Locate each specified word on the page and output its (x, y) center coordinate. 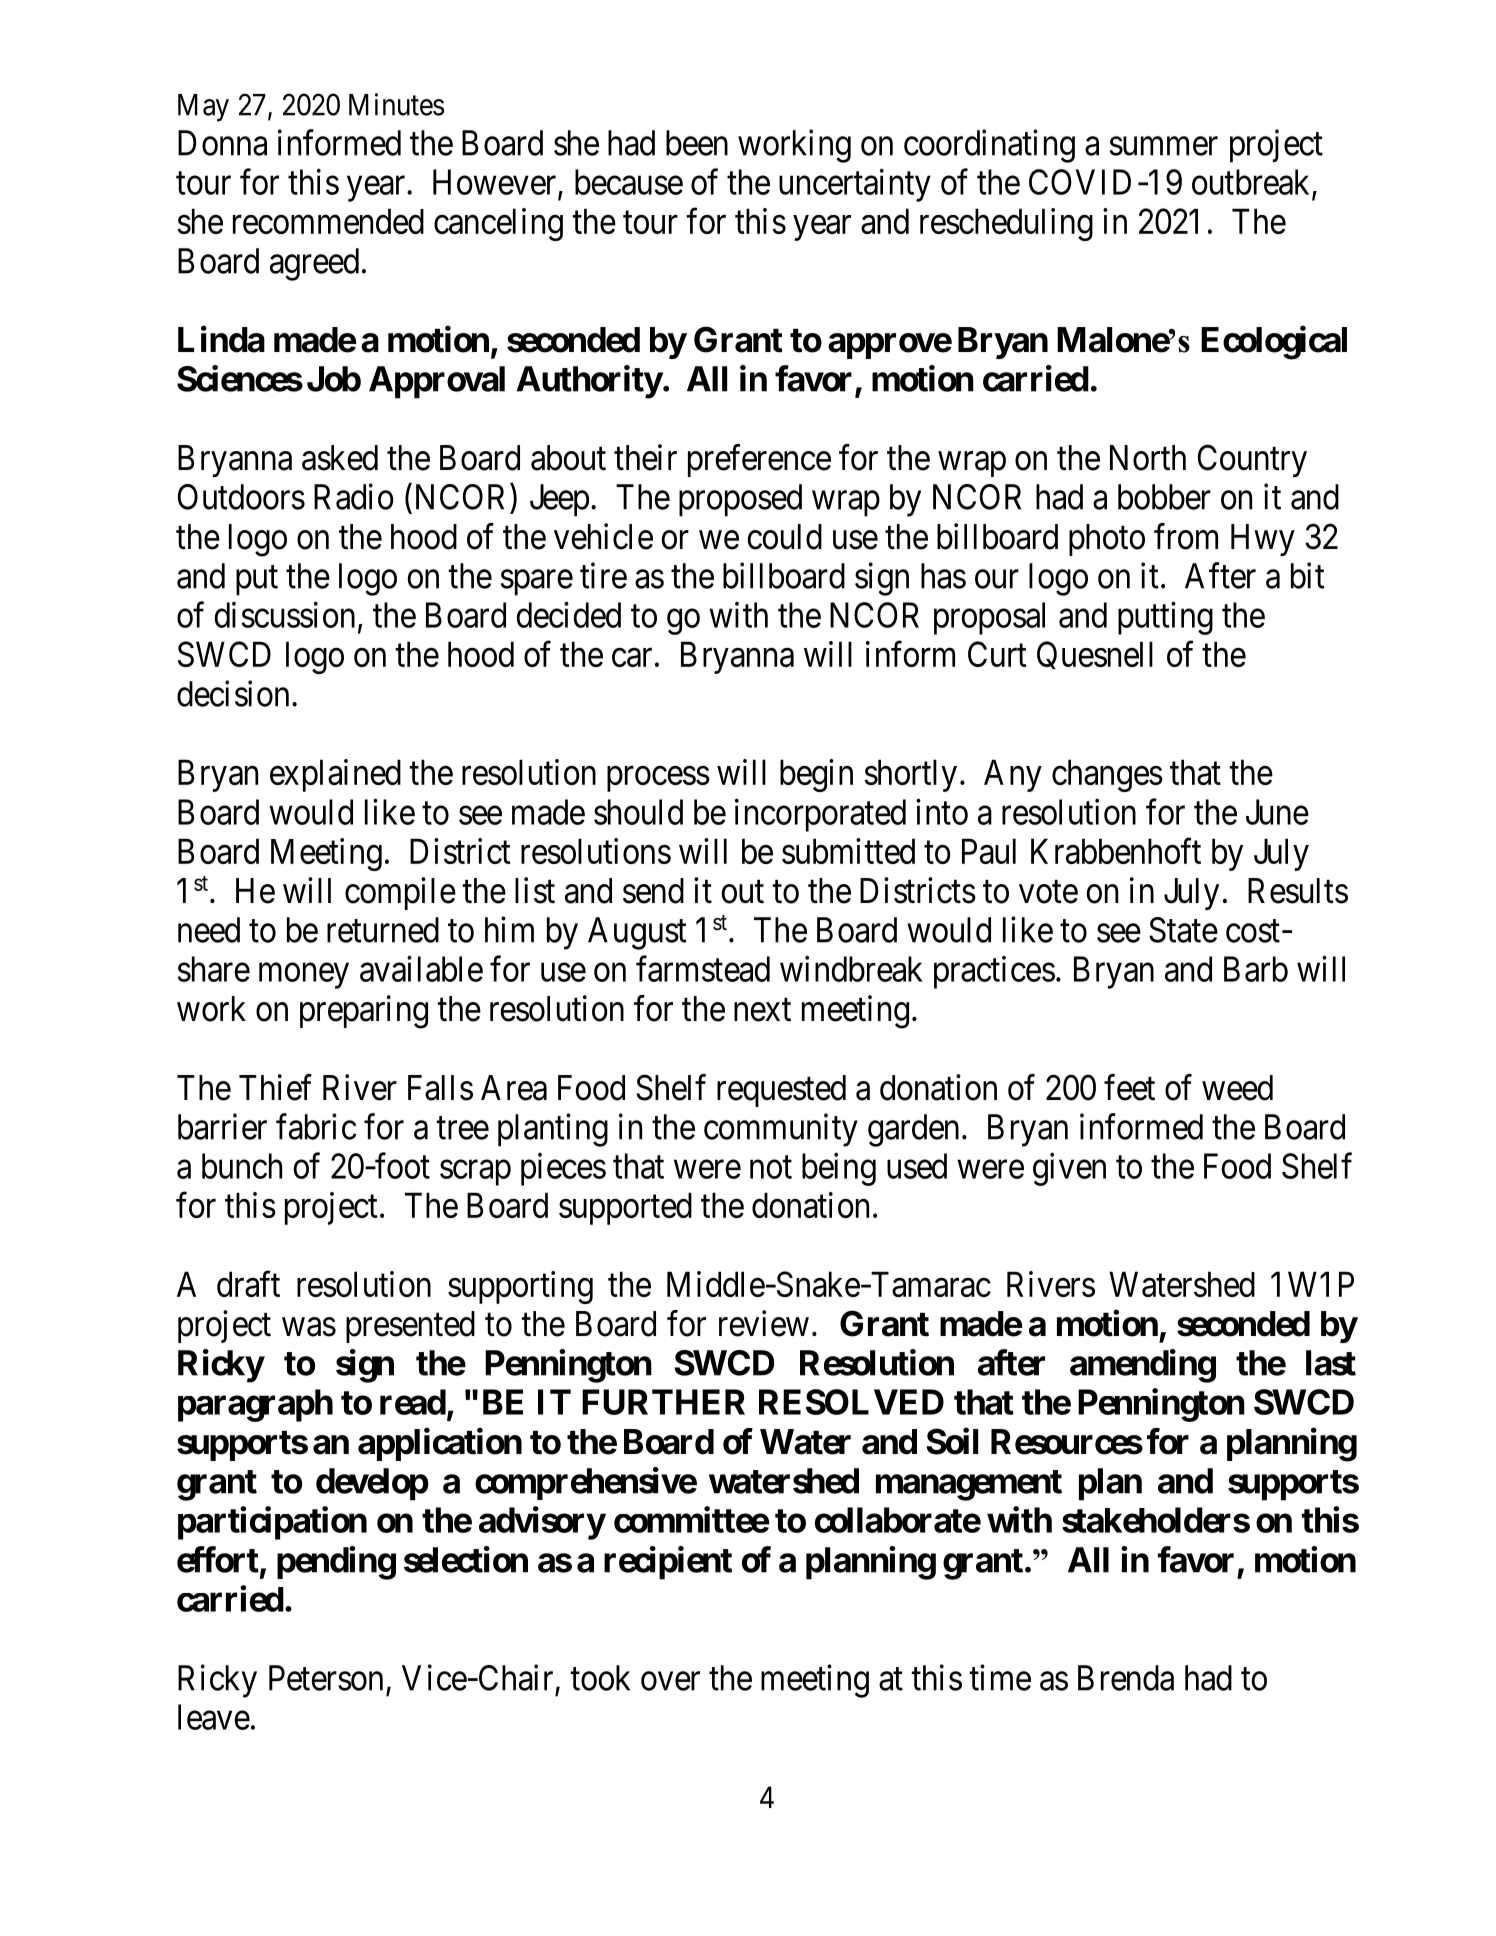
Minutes (396, 104)
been (697, 143)
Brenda (1126, 1678)
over (670, 1681)
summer (1164, 146)
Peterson (326, 1678)
